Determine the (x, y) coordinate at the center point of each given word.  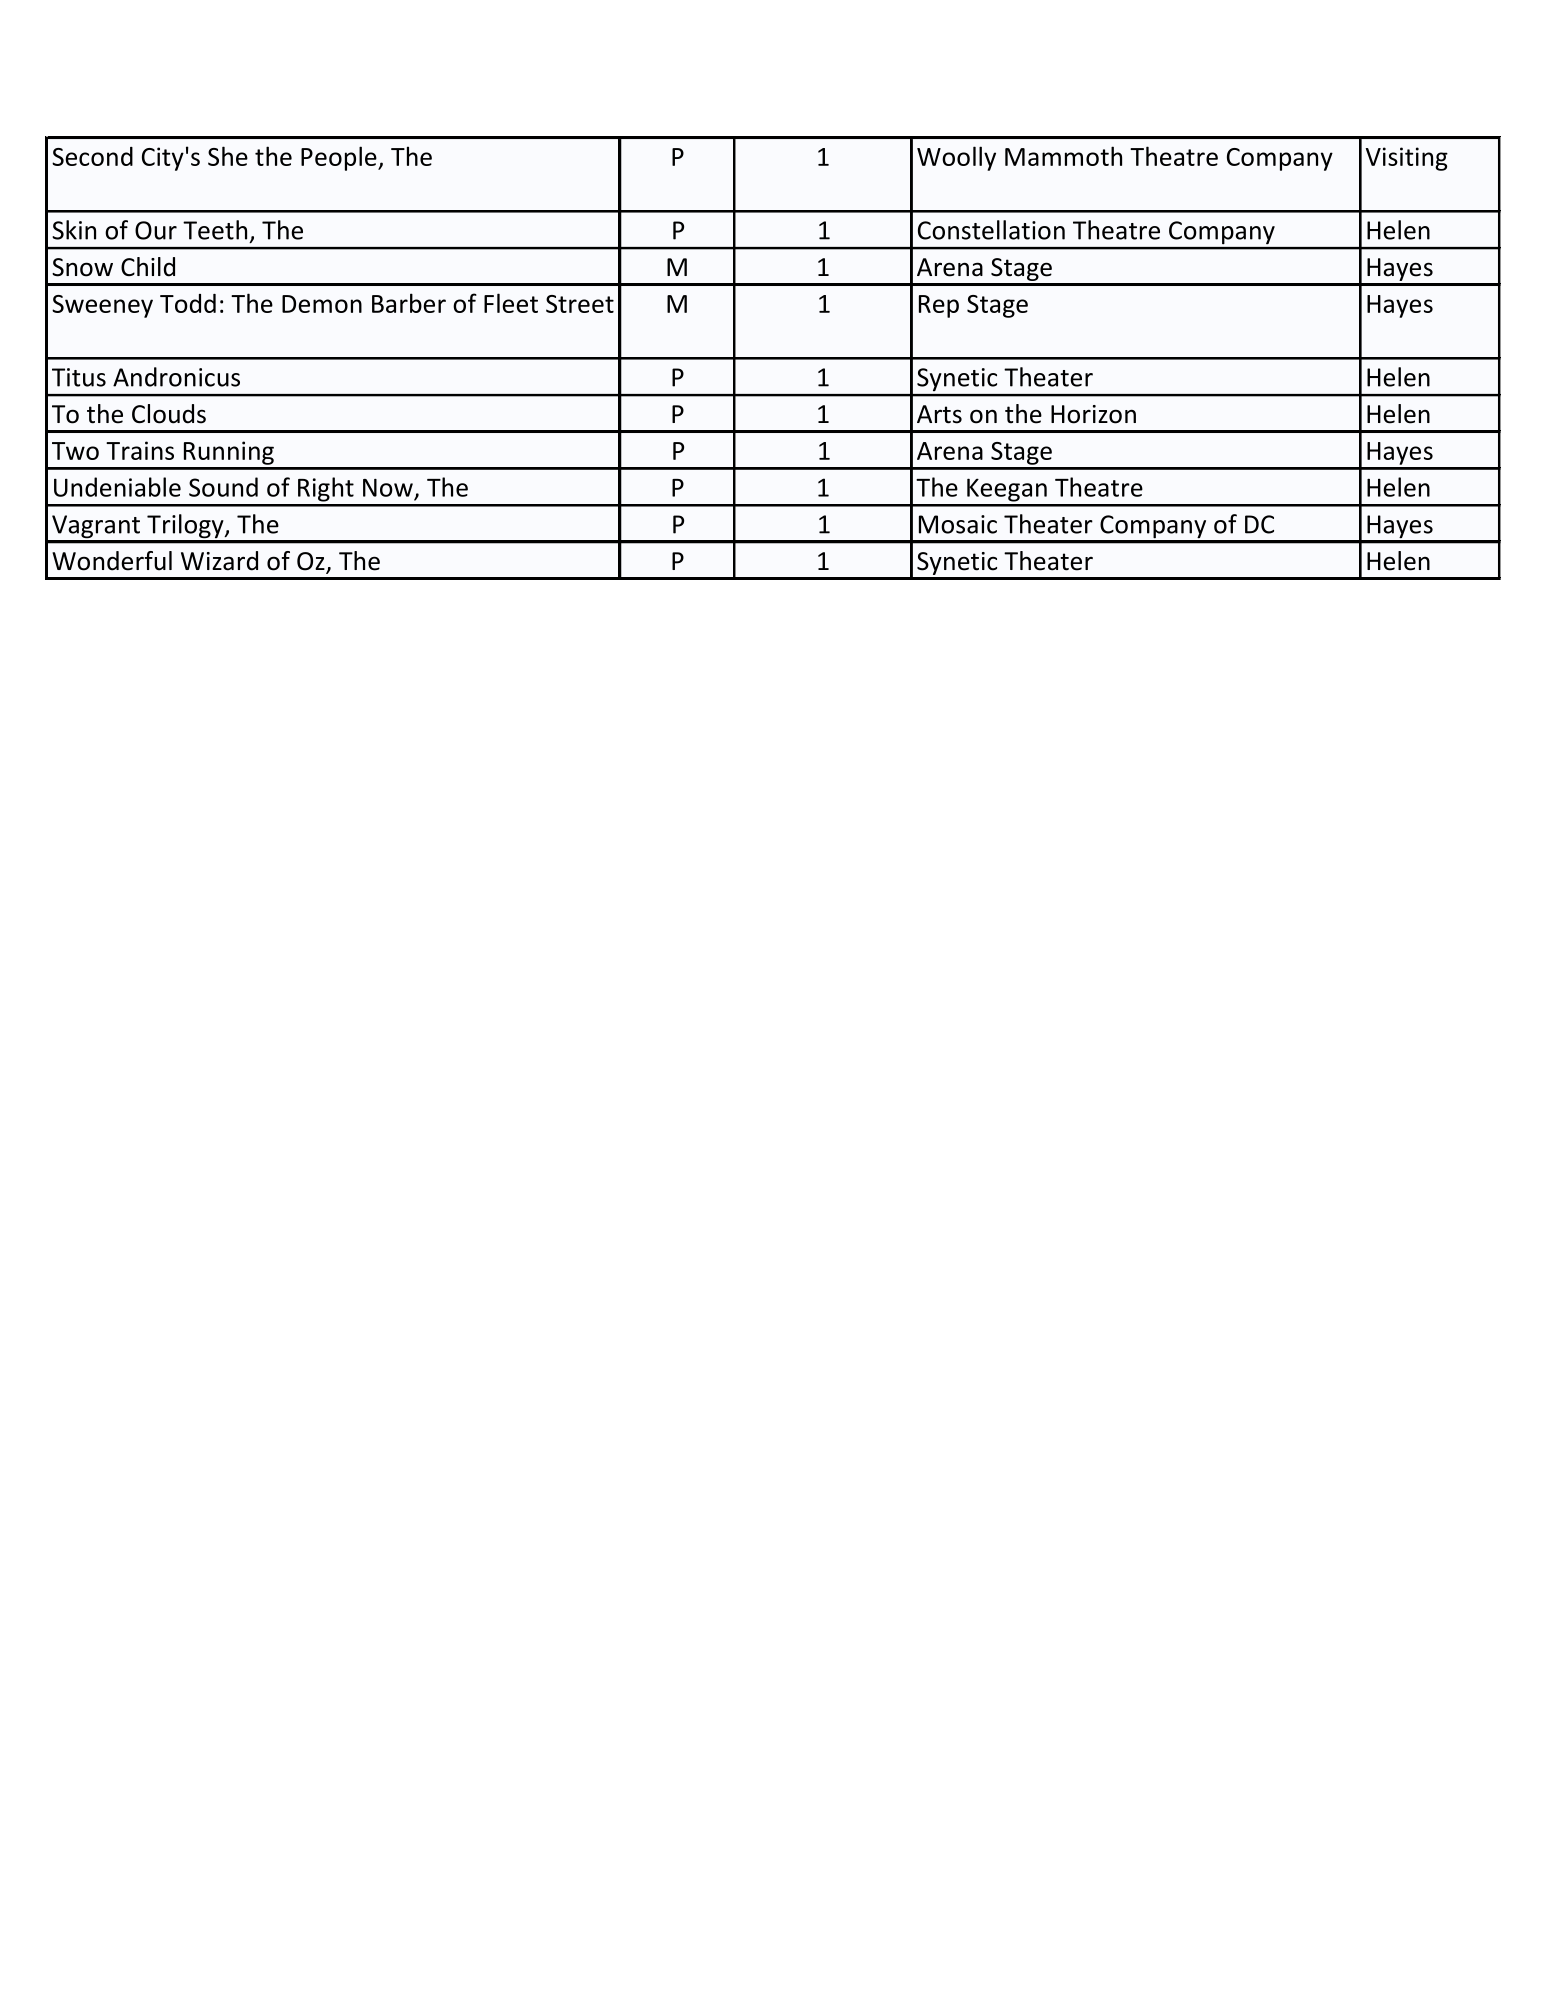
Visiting (1407, 159)
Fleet (511, 303)
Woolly (956, 158)
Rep (939, 306)
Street (580, 304)
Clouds (169, 414)
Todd (188, 303)
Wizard (219, 561)
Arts (939, 414)
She (228, 156)
